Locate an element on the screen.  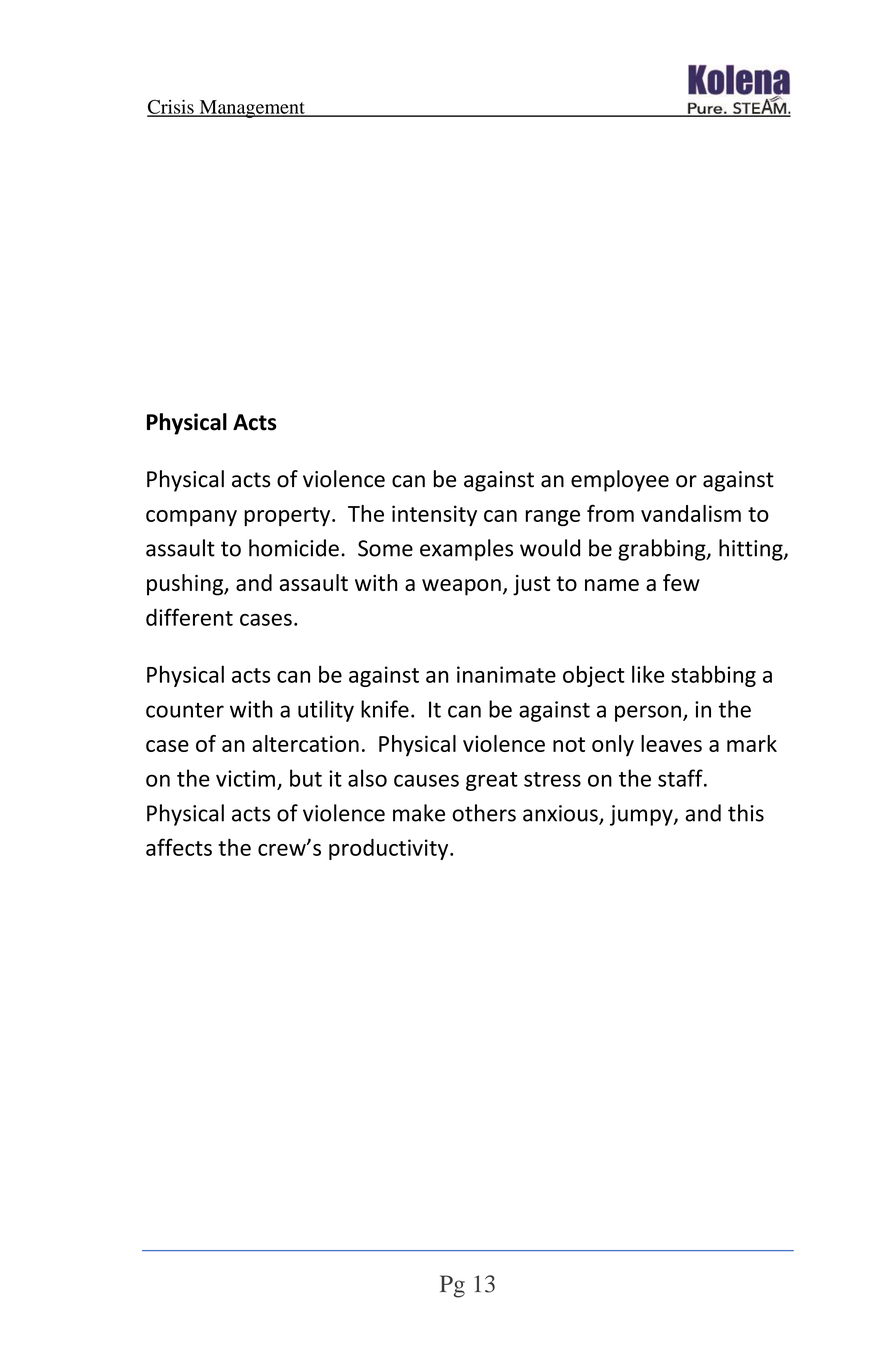
intensity is located at coordinates (434, 515).
